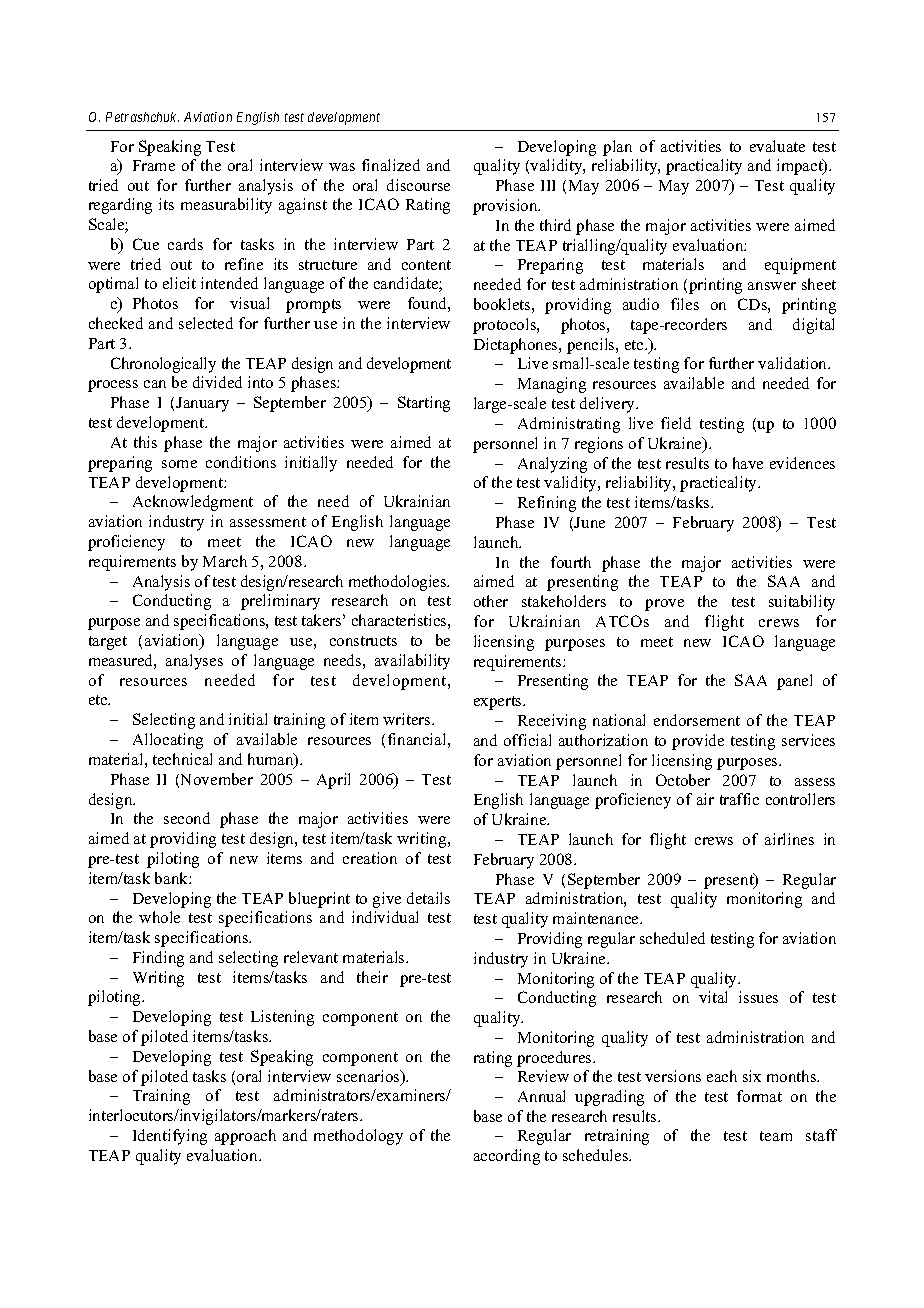 The height and width of the document is (1308, 924). What do you see at coordinates (418, 185) in the document?
I see `discourse` at bounding box center [418, 185].
